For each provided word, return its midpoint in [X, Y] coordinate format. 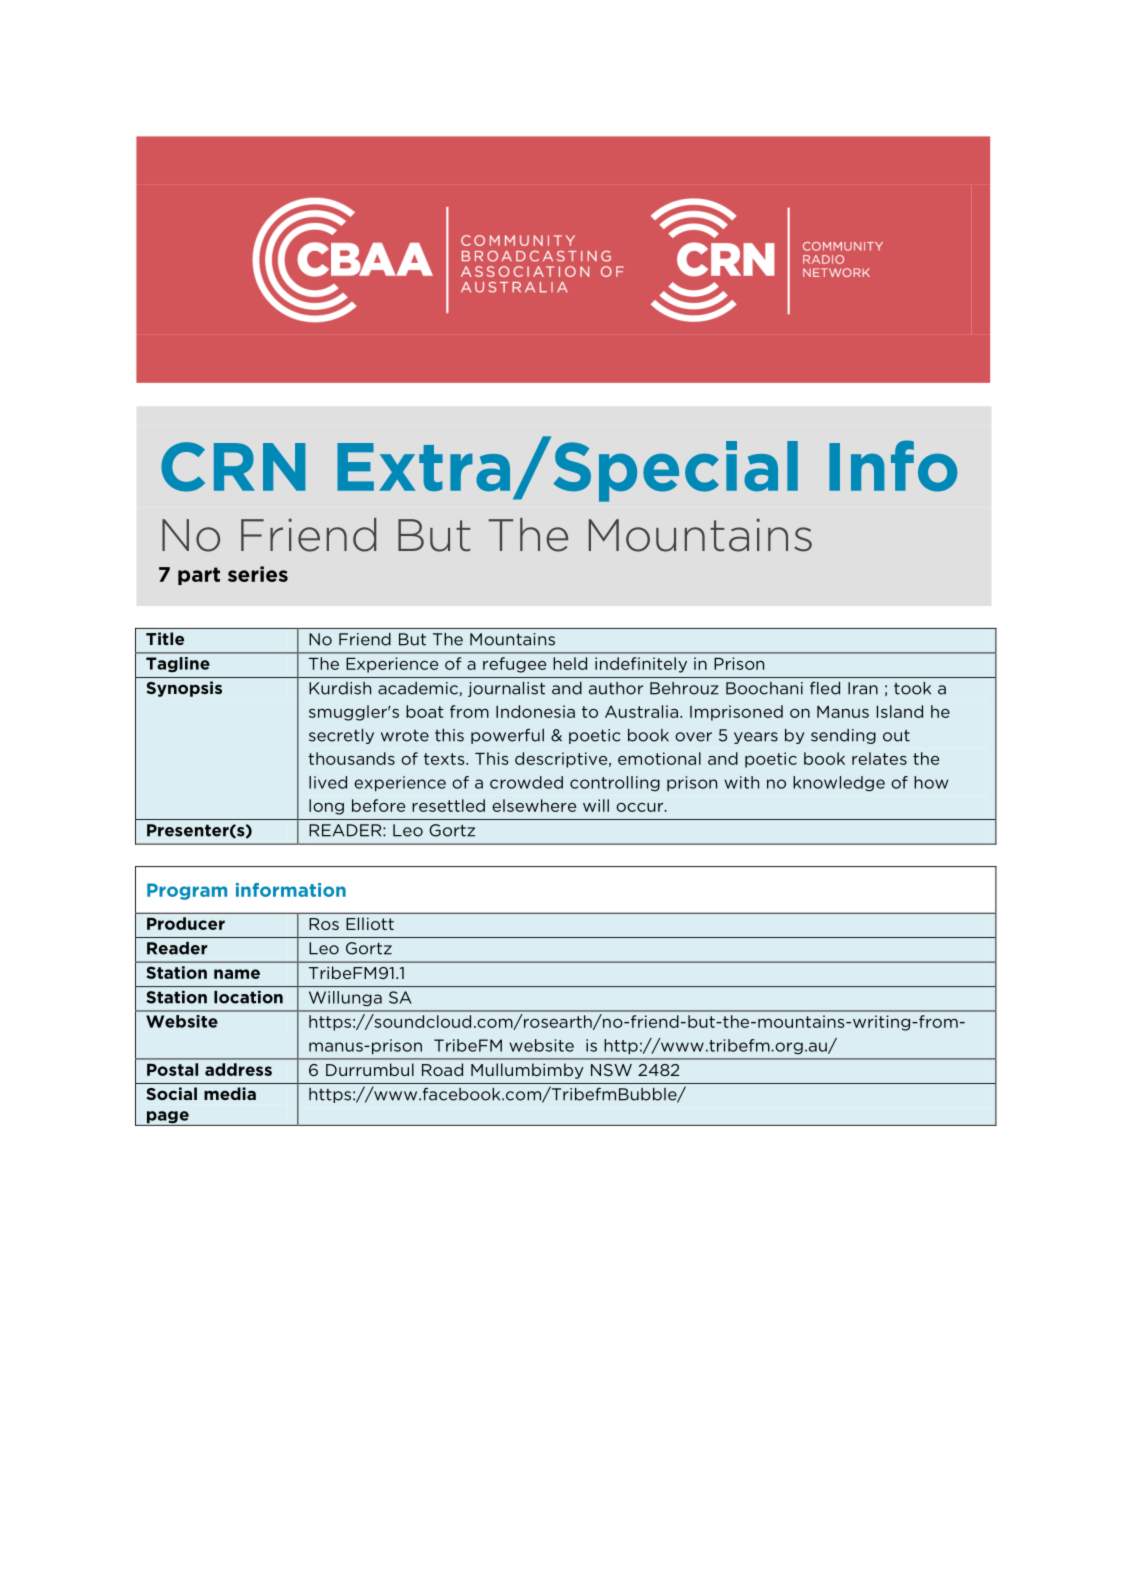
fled [825, 688]
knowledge [839, 784]
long [326, 807]
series [258, 574]
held [570, 663]
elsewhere [534, 805]
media [230, 1093]
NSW [611, 1070]
